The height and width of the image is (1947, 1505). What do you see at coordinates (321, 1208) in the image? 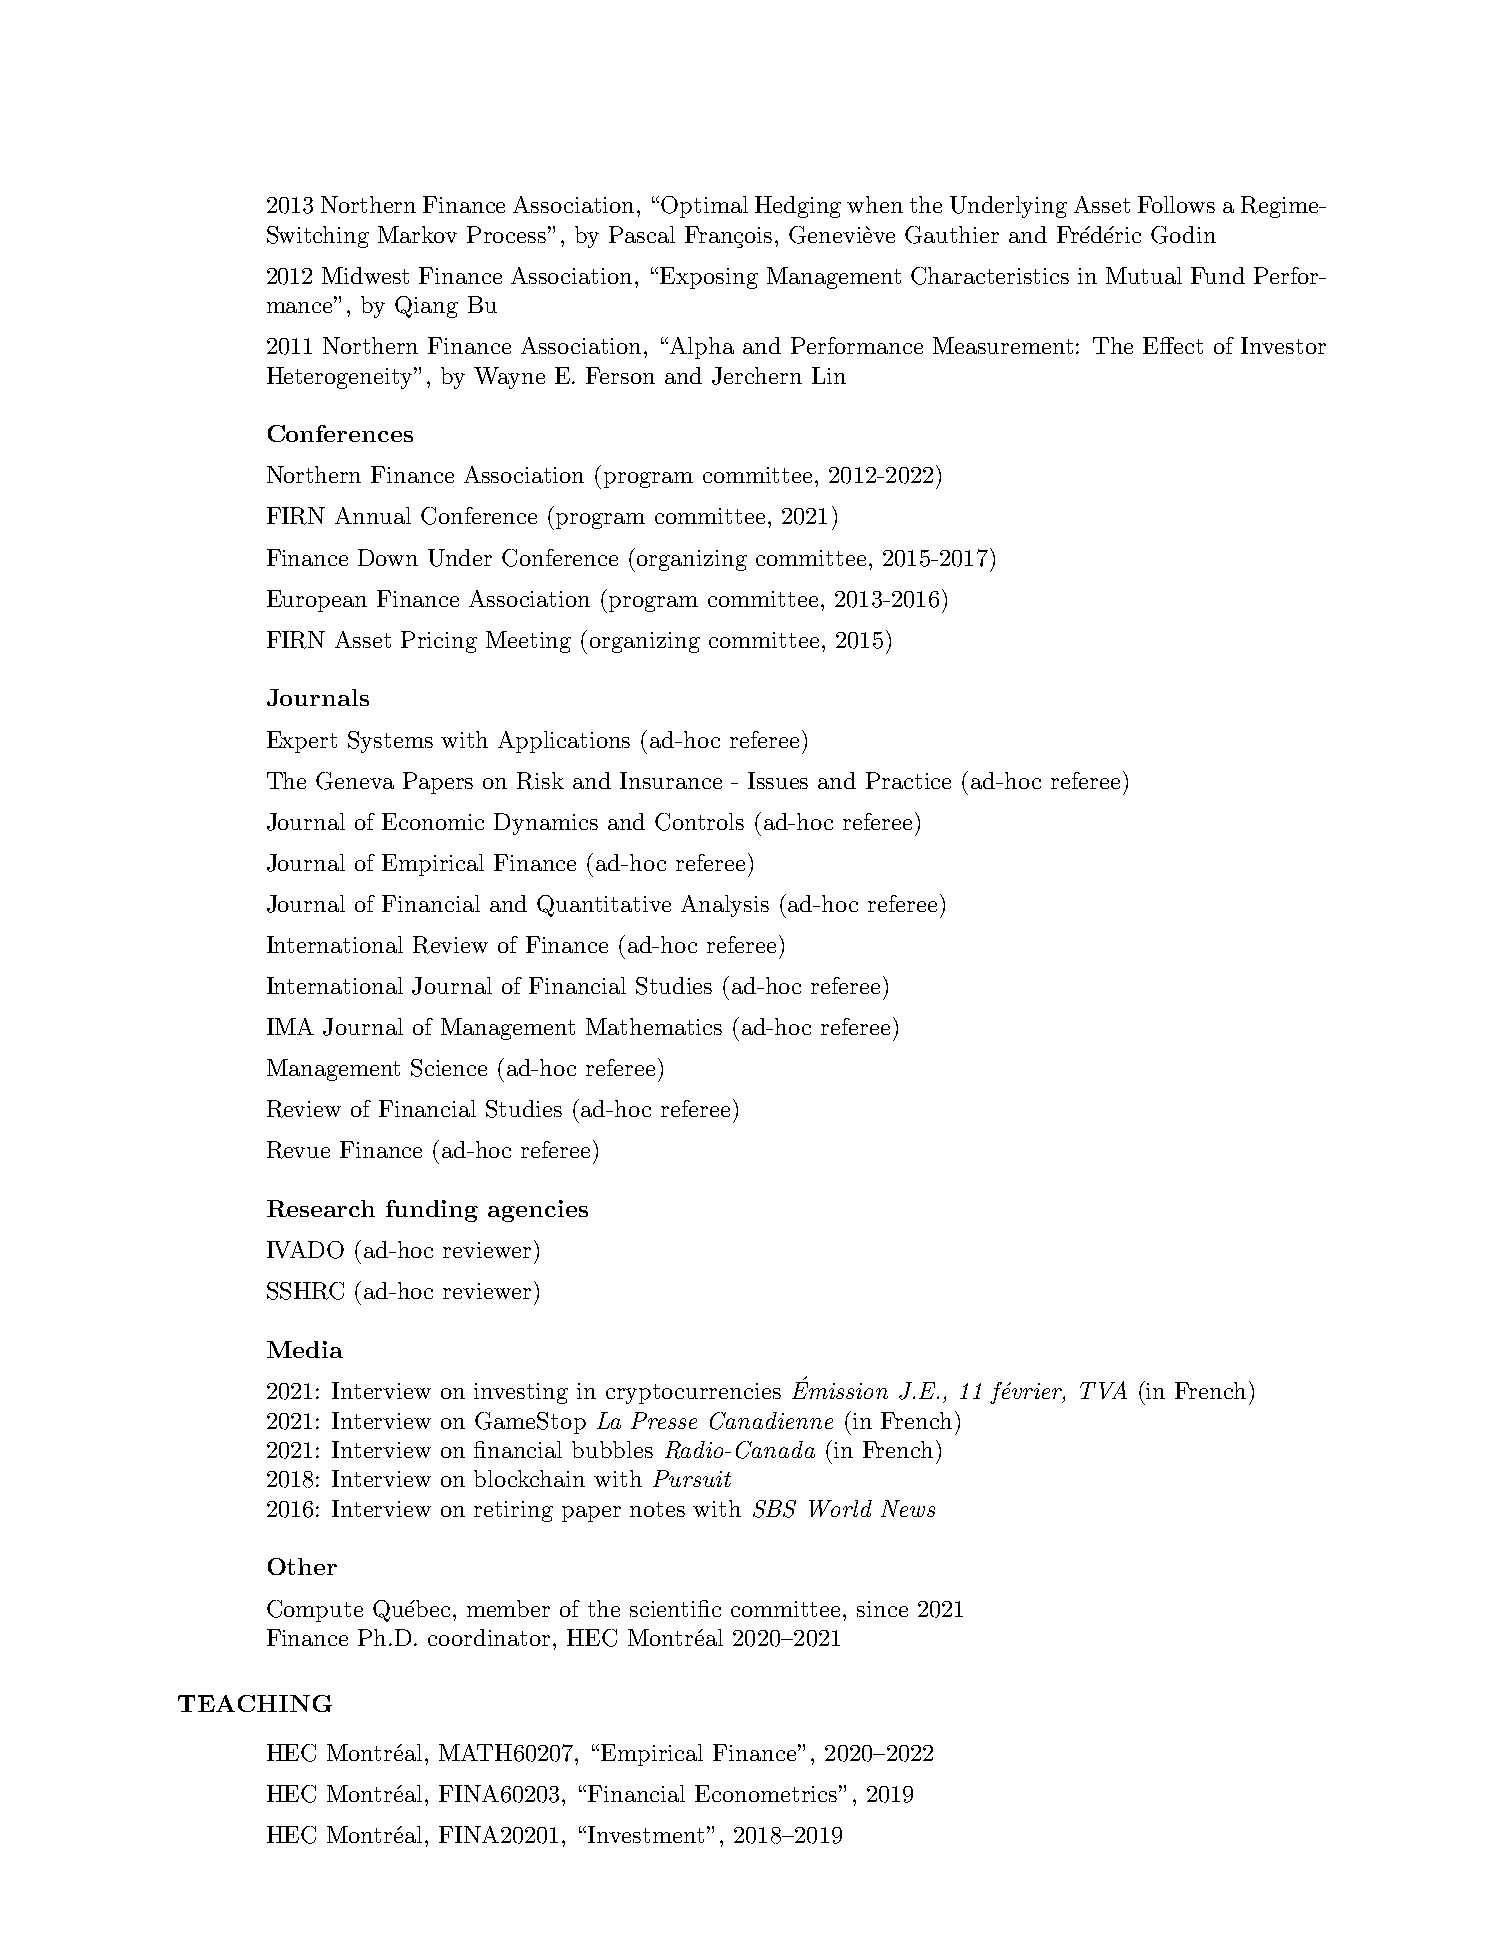
I see `Research` at bounding box center [321, 1208].
